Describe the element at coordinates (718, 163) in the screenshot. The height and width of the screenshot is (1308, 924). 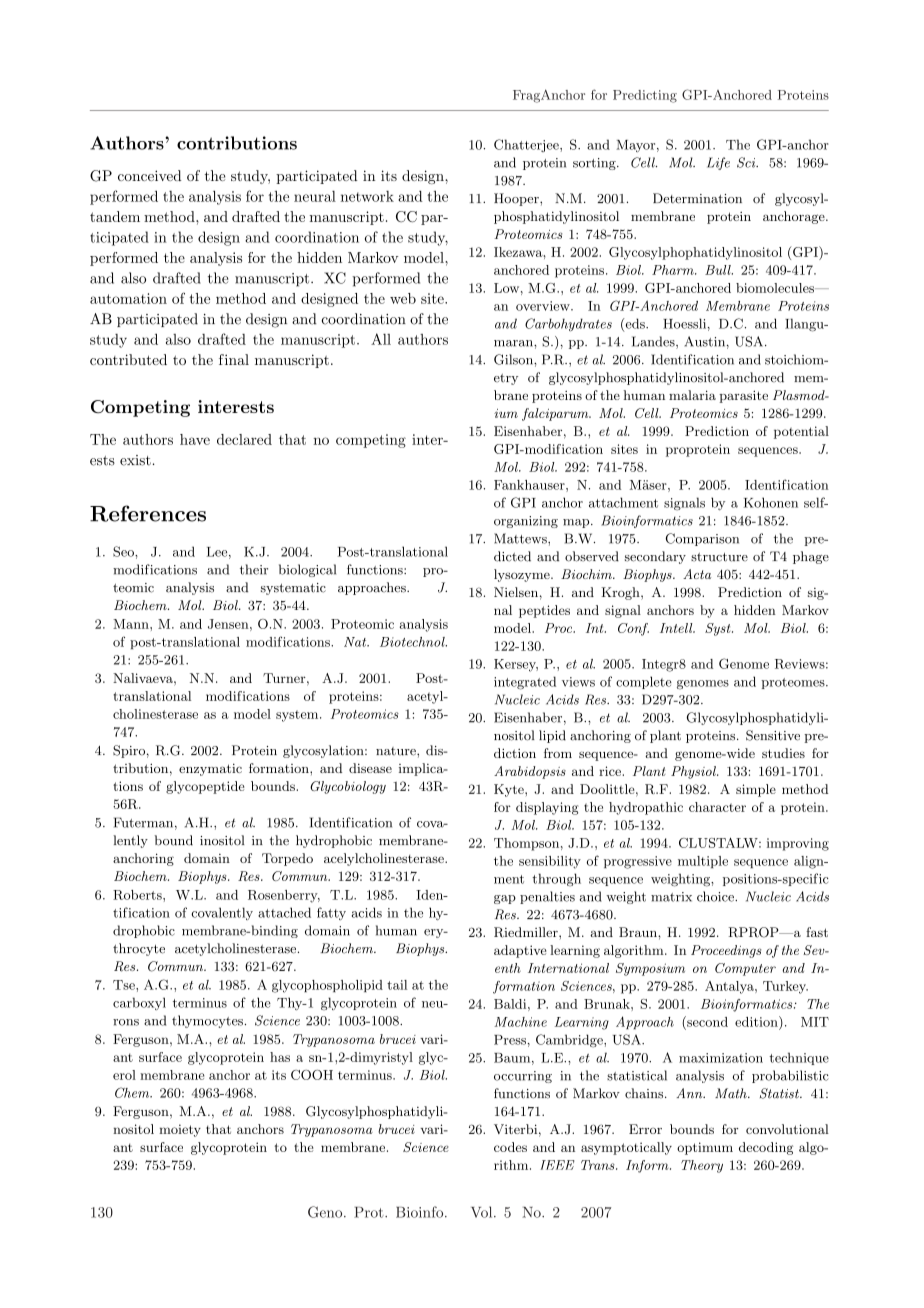
I see `Life` at that location.
